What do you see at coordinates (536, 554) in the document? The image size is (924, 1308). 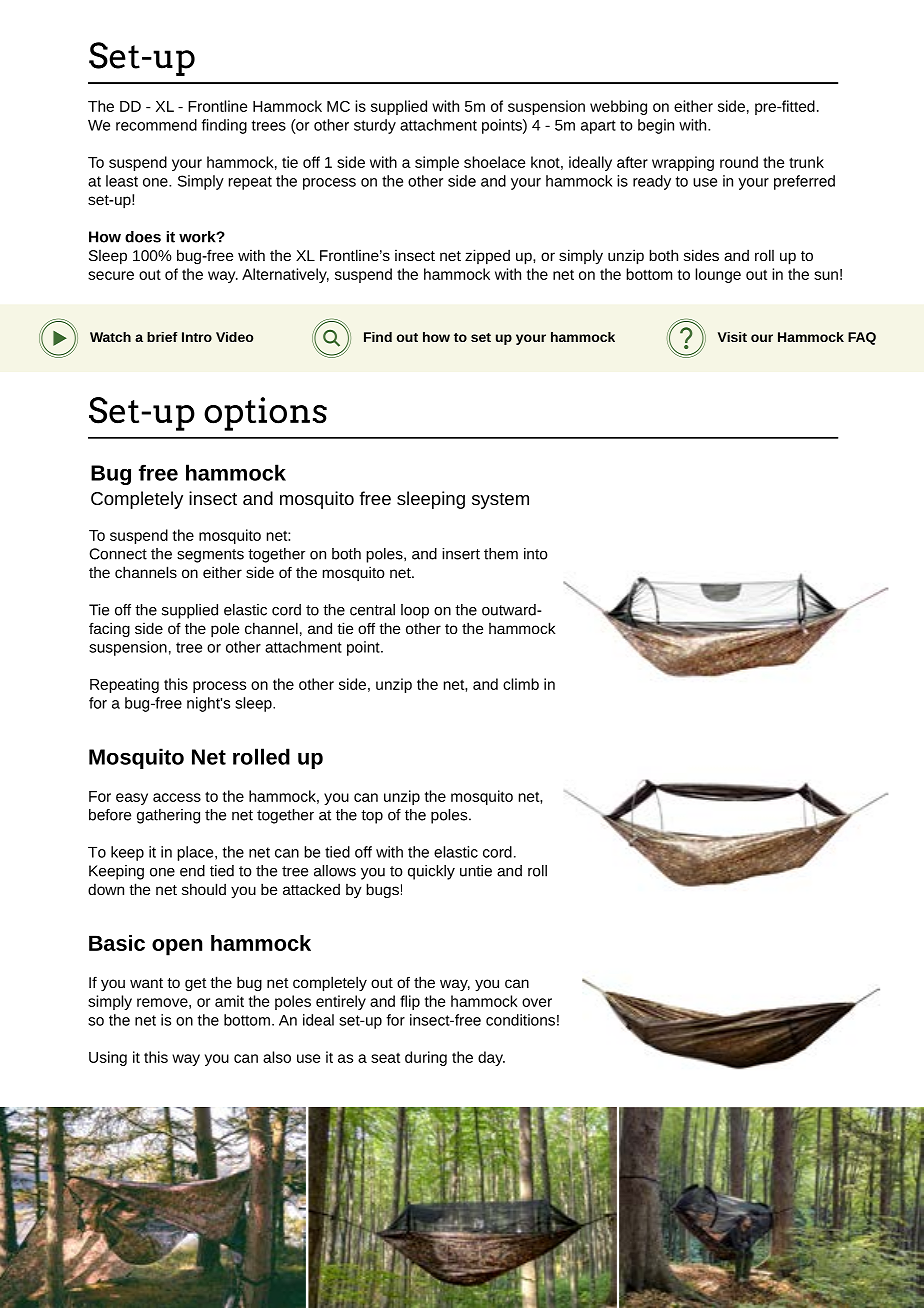 I see `into` at bounding box center [536, 554].
